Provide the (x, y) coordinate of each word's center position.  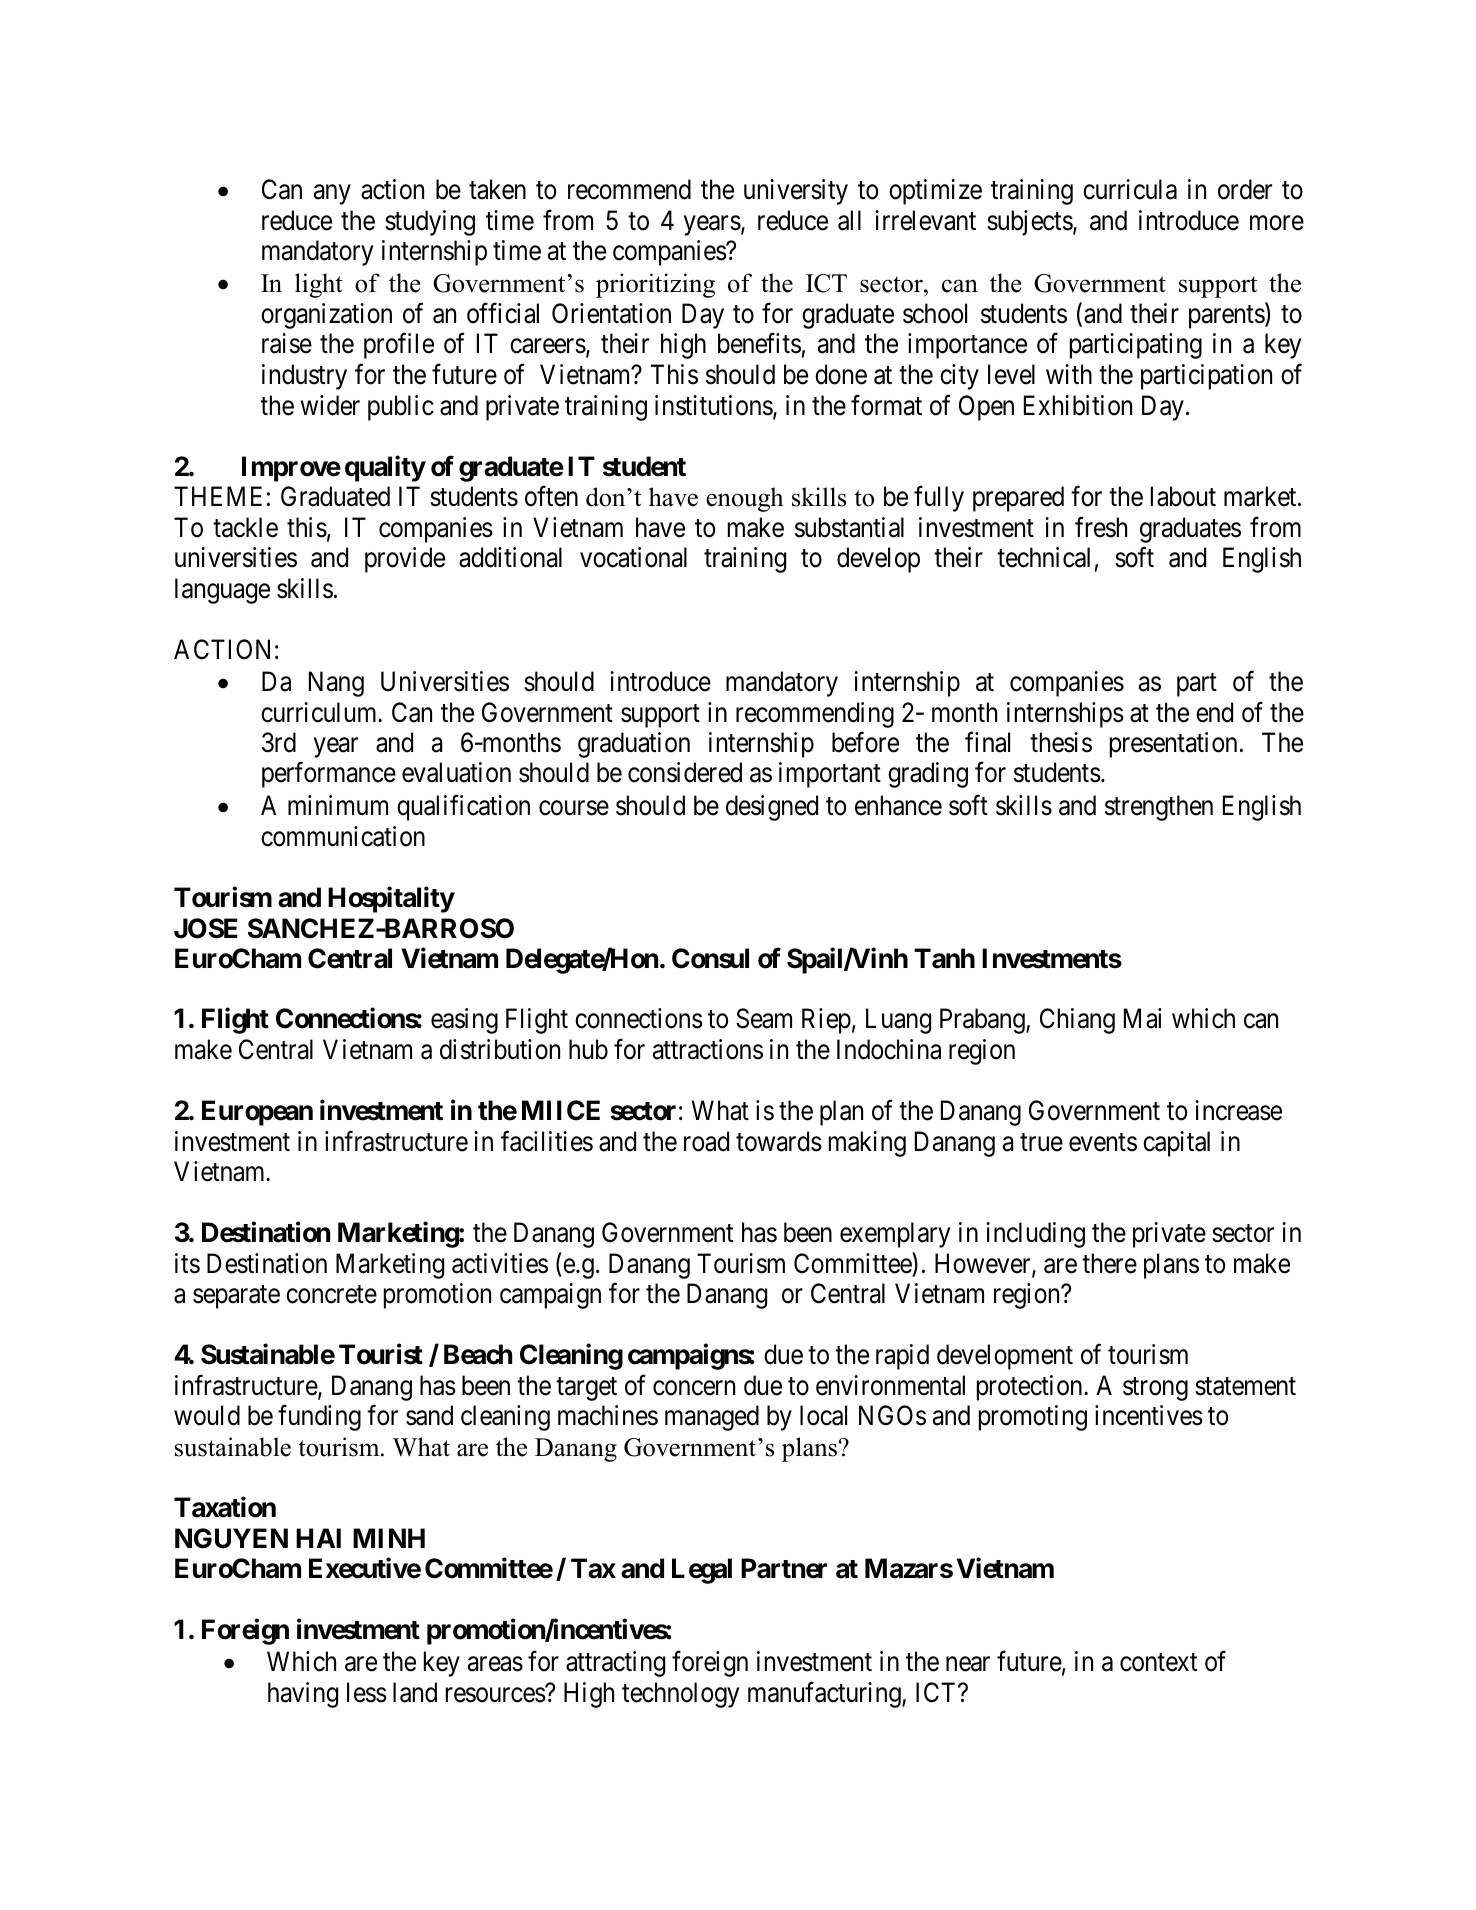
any (332, 195)
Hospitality (391, 900)
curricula (1130, 189)
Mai (1143, 1018)
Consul (710, 958)
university (796, 192)
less (367, 1692)
